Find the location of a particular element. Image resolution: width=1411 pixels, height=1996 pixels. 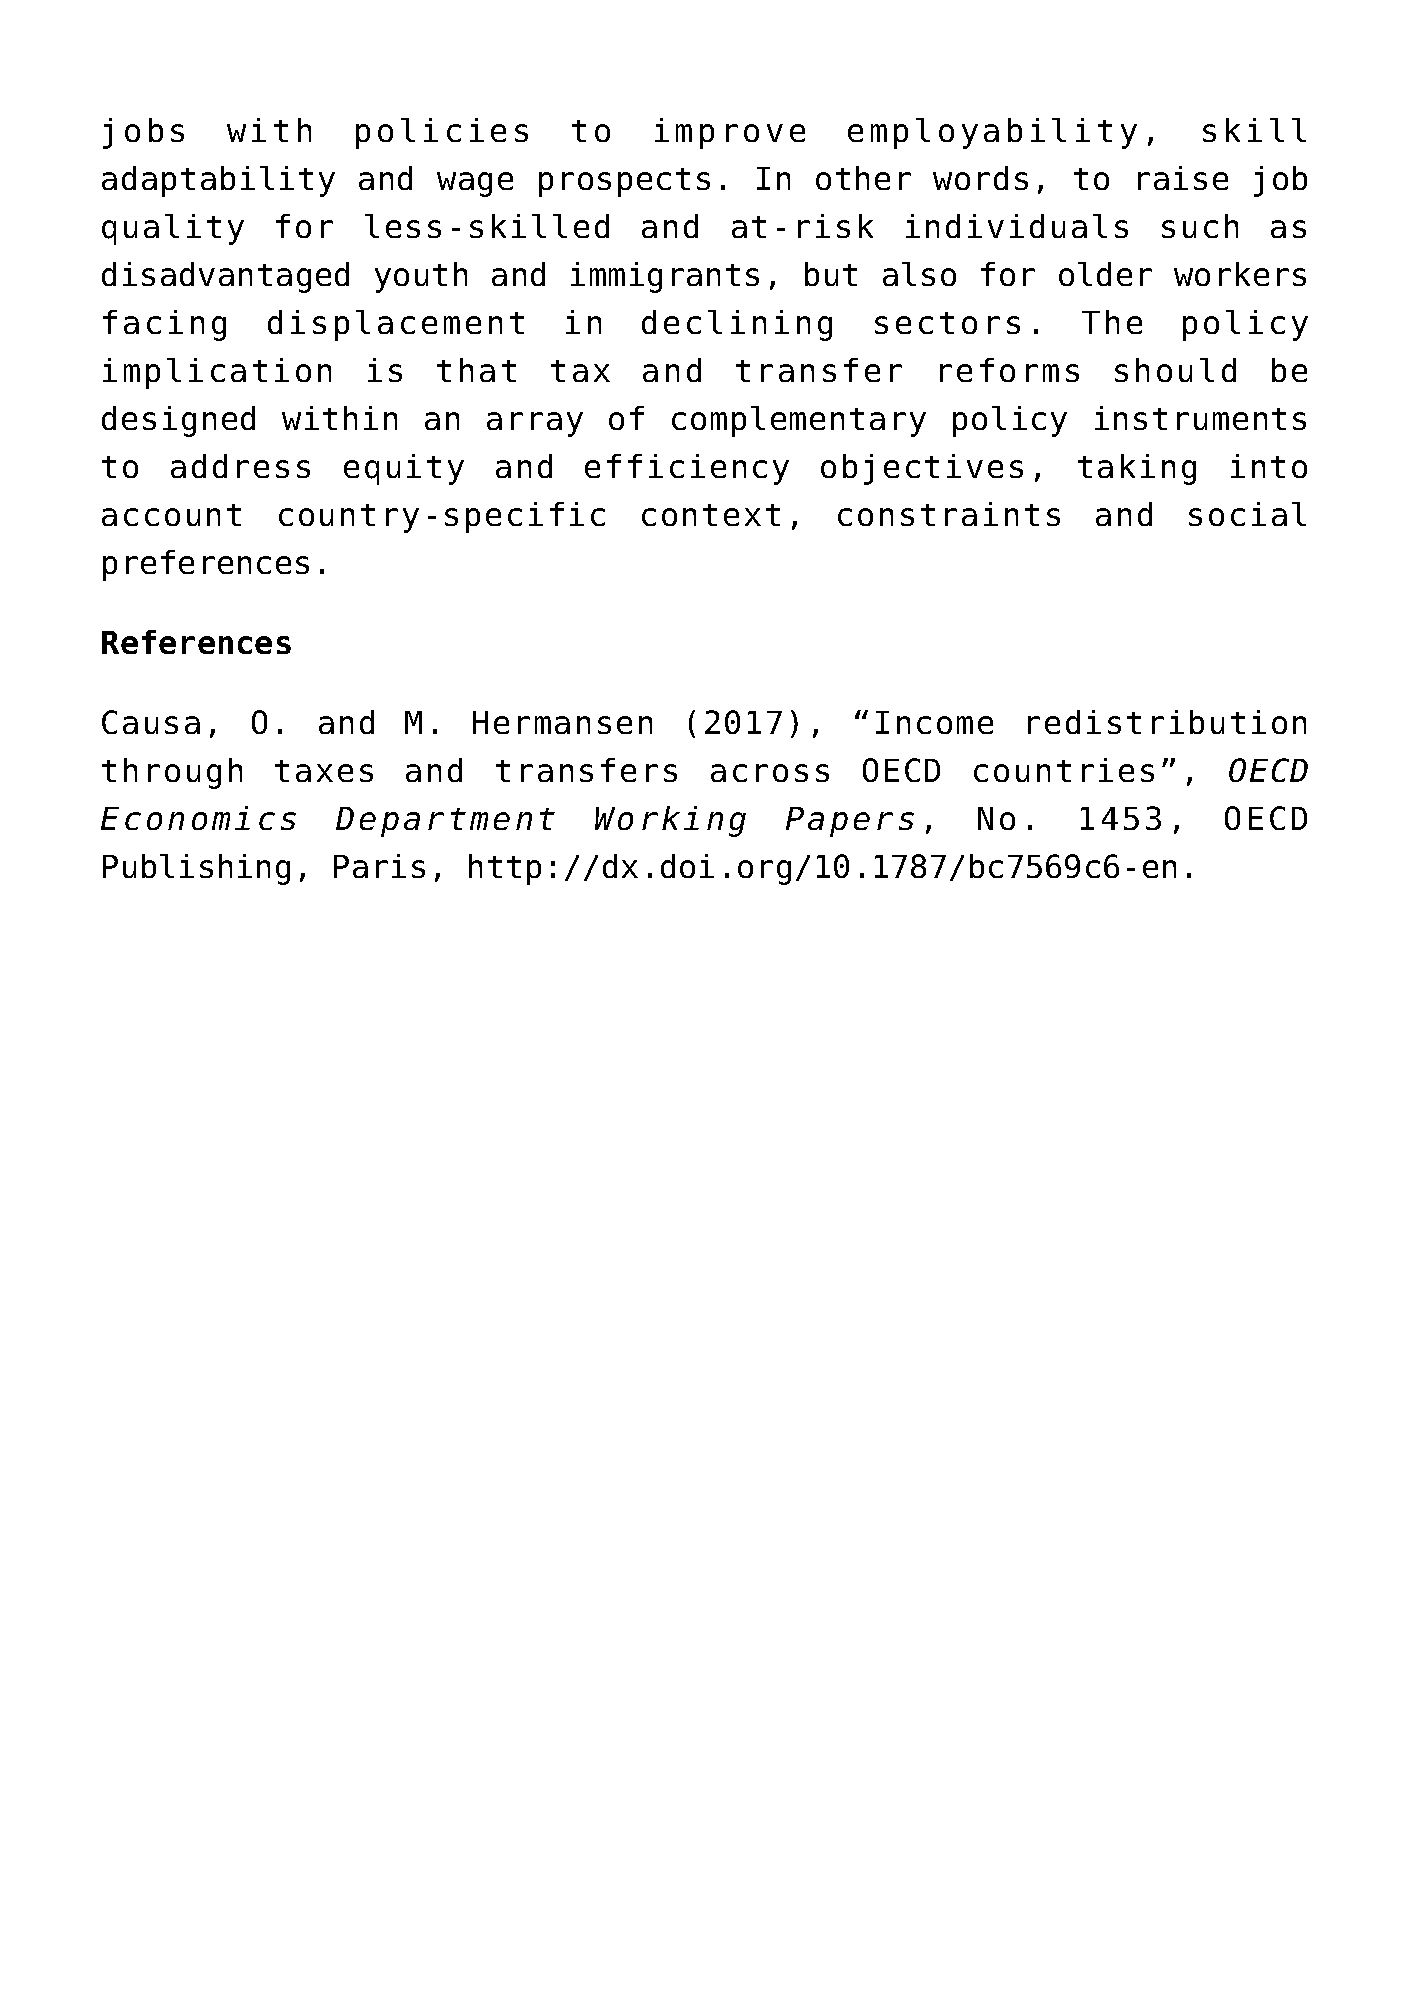

complementary is located at coordinates (799, 421).
